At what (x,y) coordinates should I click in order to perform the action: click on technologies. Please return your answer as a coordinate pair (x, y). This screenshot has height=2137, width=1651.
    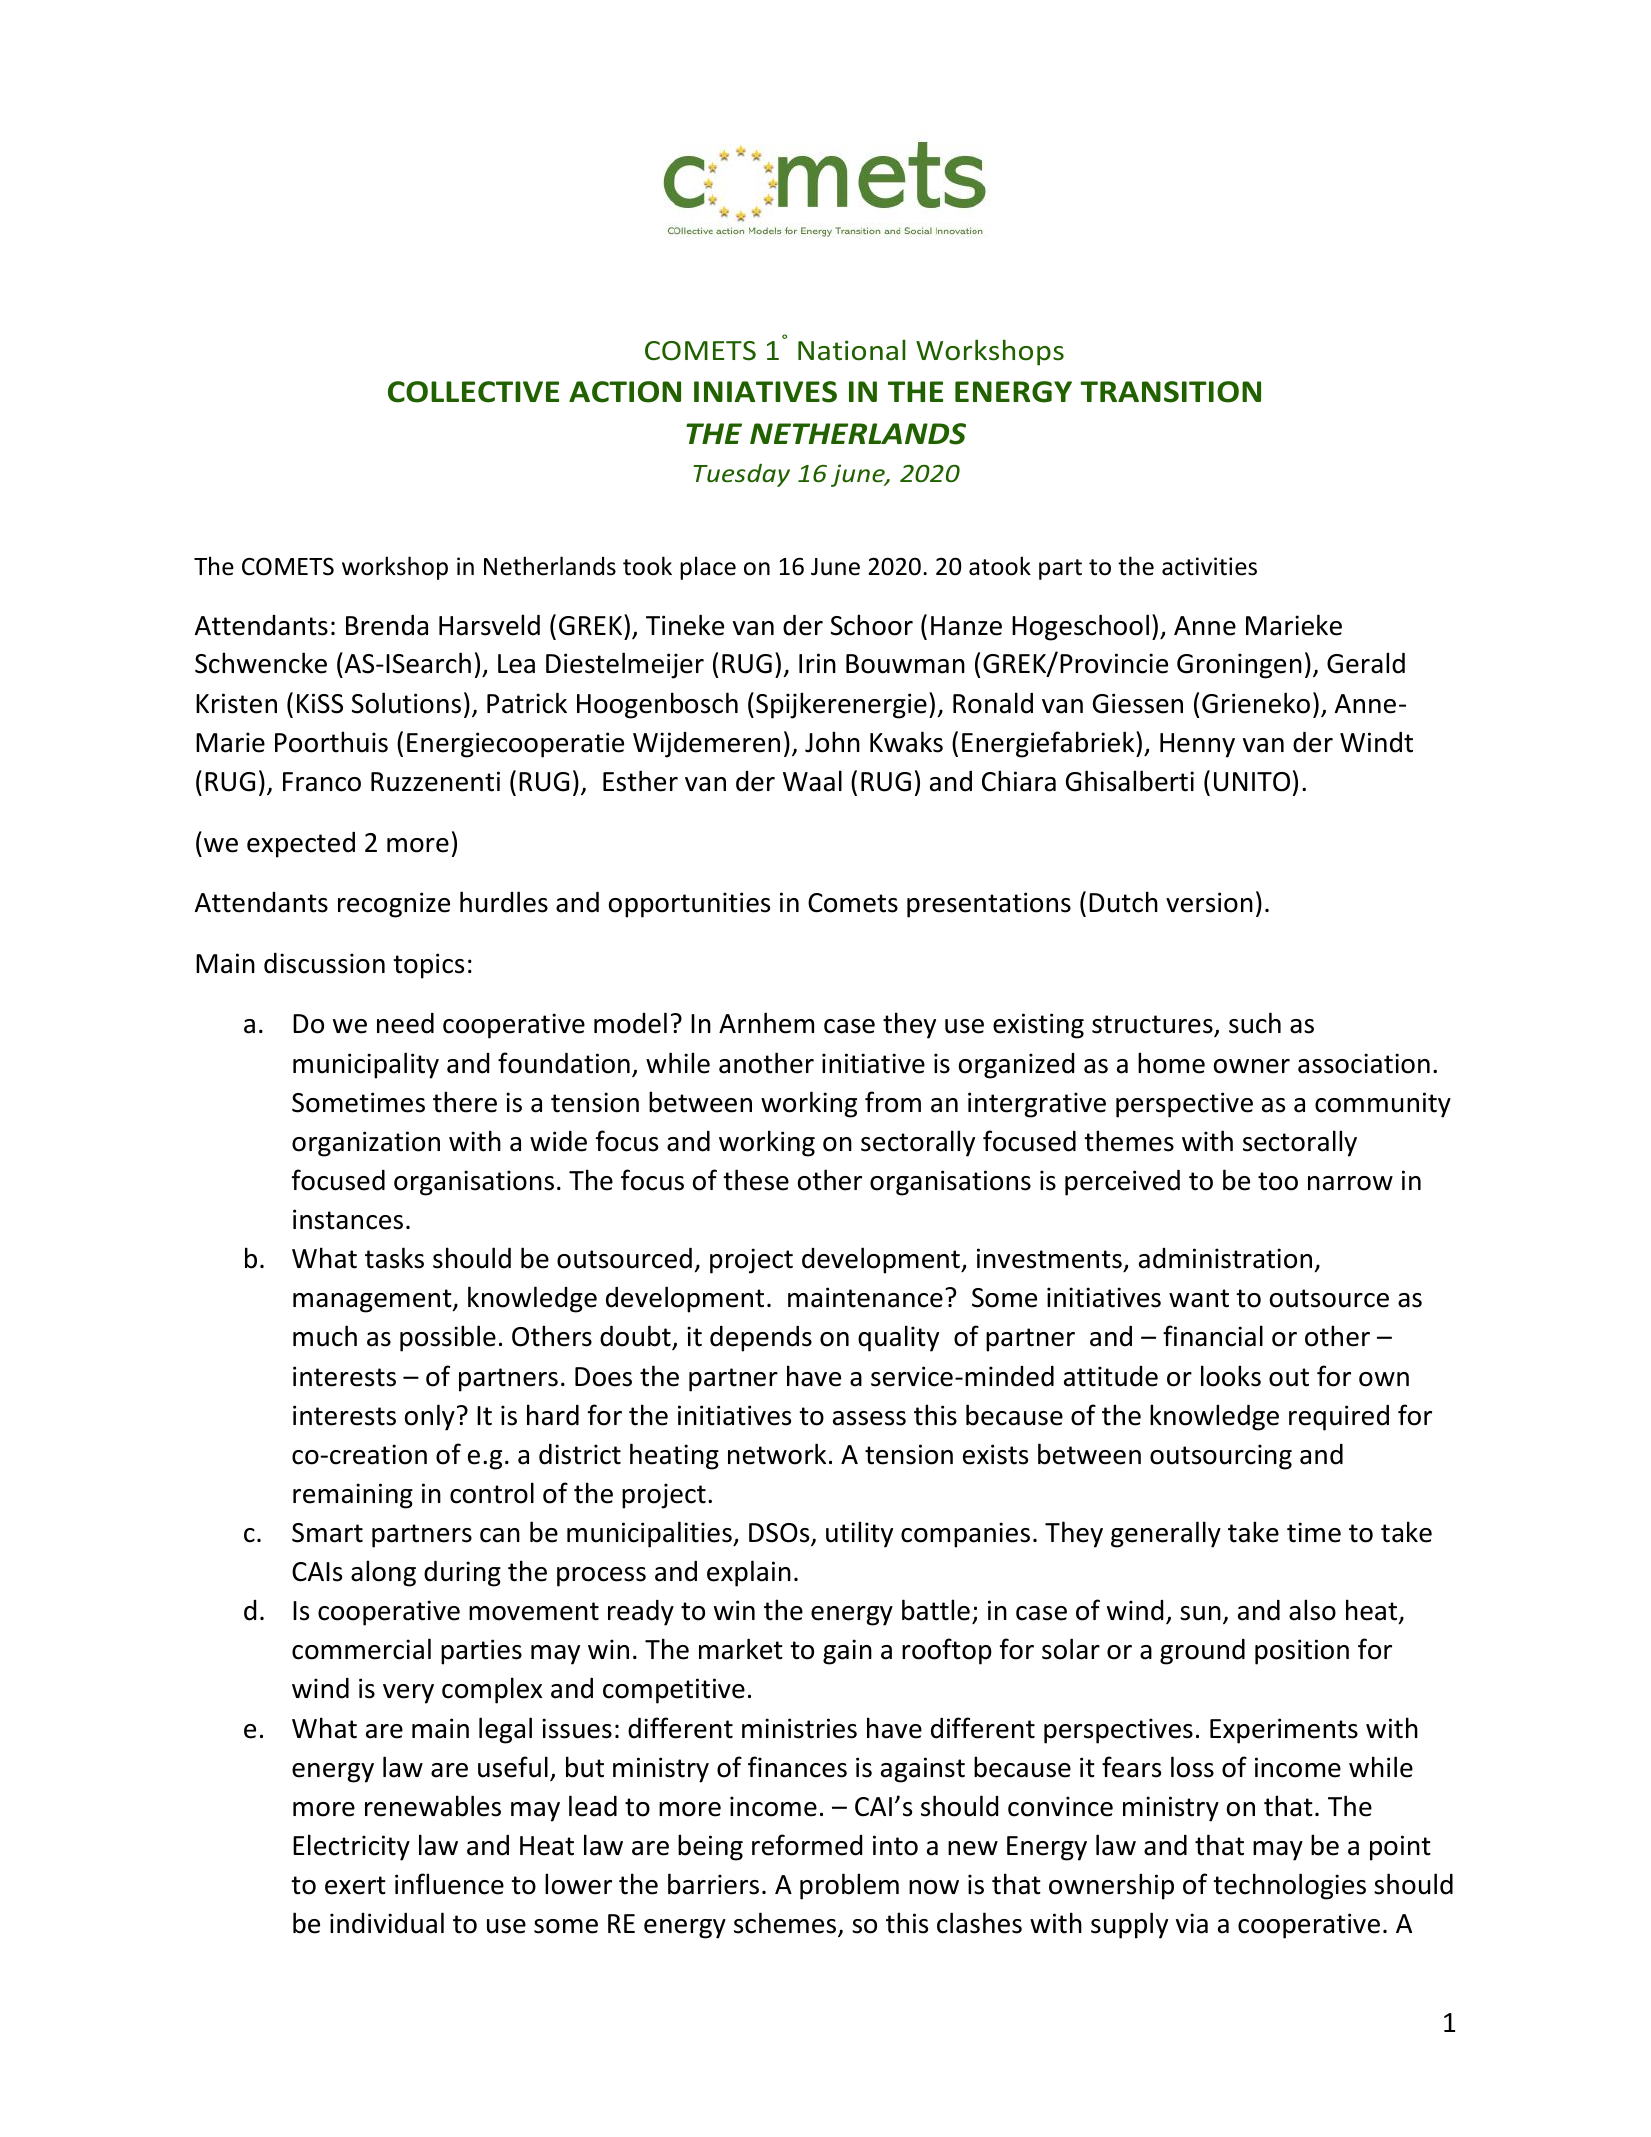
    Looking at the image, I should click on (1289, 1886).
